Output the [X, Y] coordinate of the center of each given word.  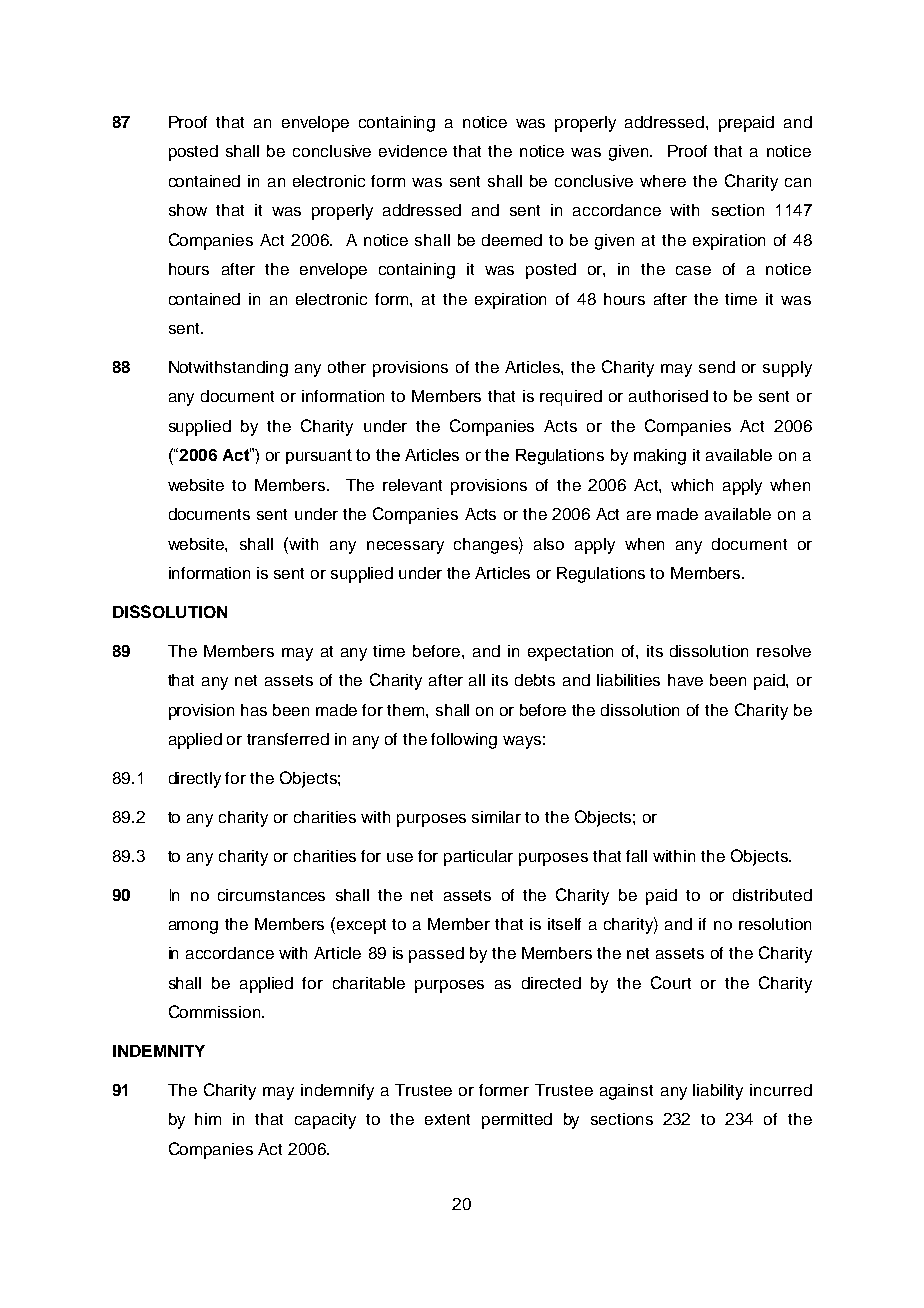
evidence [413, 151]
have [685, 680]
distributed [772, 895]
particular [478, 858]
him [208, 1119]
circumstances [271, 895]
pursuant [319, 456]
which [692, 485]
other [347, 367]
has [254, 710]
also [549, 544]
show [188, 210]
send [717, 367]
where [663, 181]
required [571, 398]
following [464, 741]
